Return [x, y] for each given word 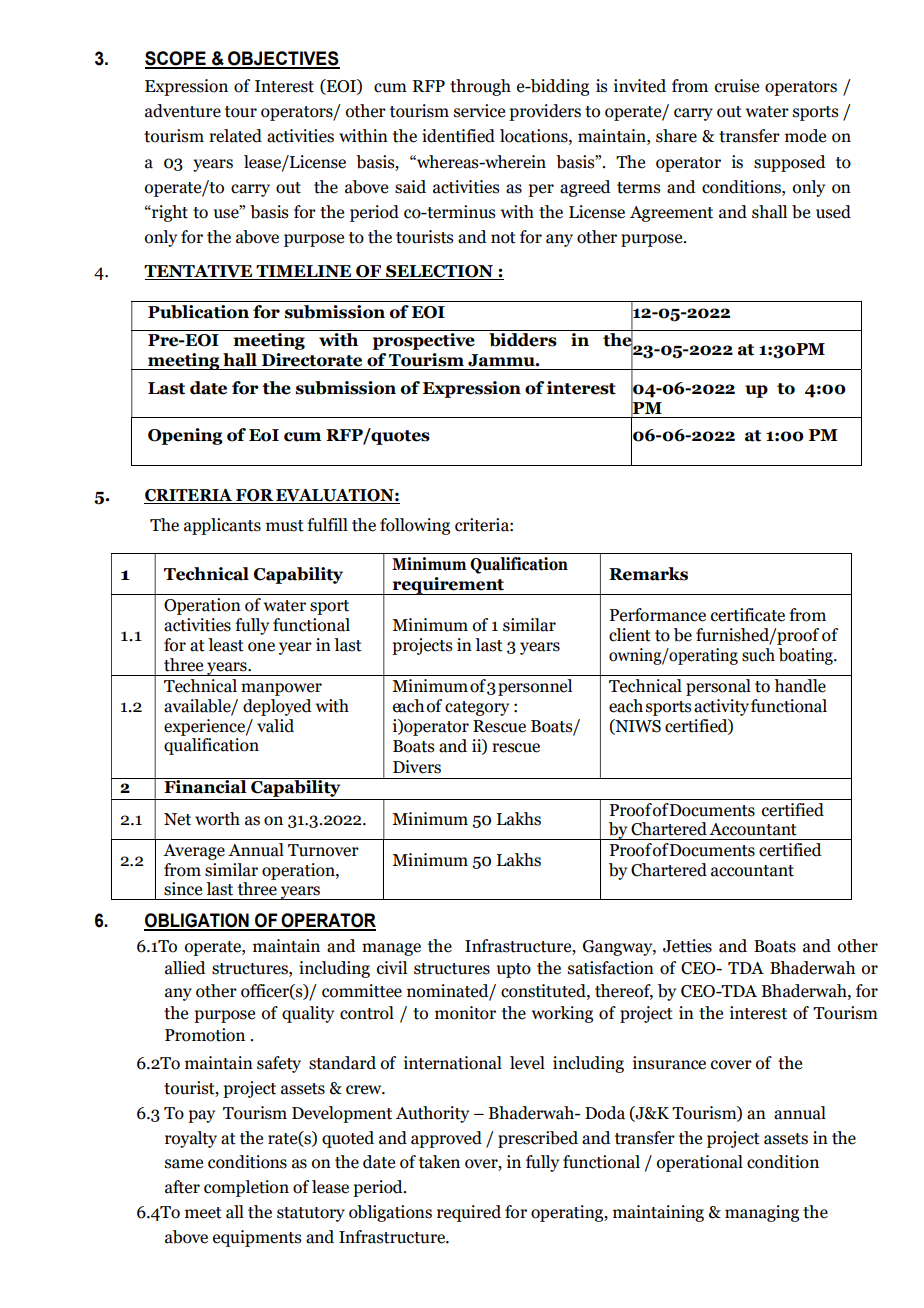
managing [762, 1213]
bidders [523, 340]
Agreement [671, 214]
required [469, 1213]
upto [514, 970]
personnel [535, 687]
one [261, 647]
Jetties [687, 946]
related [235, 136]
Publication [198, 312]
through [480, 87]
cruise [737, 86]
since [183, 889]
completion [246, 1188]
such [758, 655]
